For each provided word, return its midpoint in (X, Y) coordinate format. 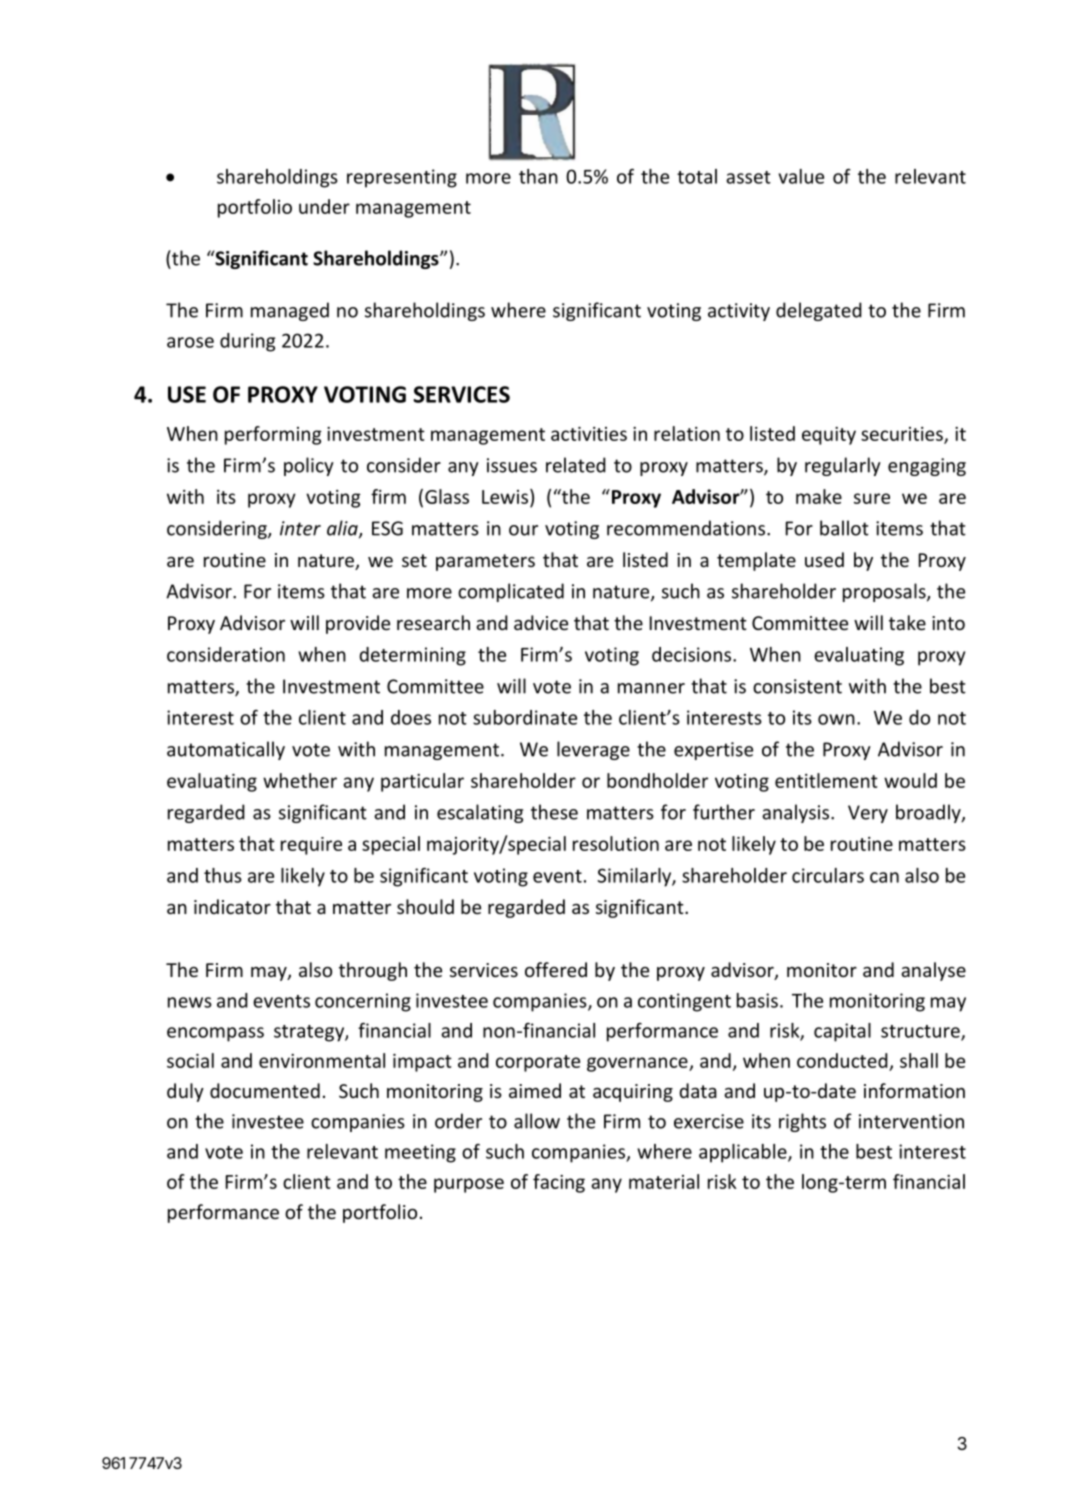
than (538, 176)
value (801, 176)
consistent (797, 686)
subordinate (525, 717)
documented (265, 1090)
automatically (226, 750)
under (324, 206)
